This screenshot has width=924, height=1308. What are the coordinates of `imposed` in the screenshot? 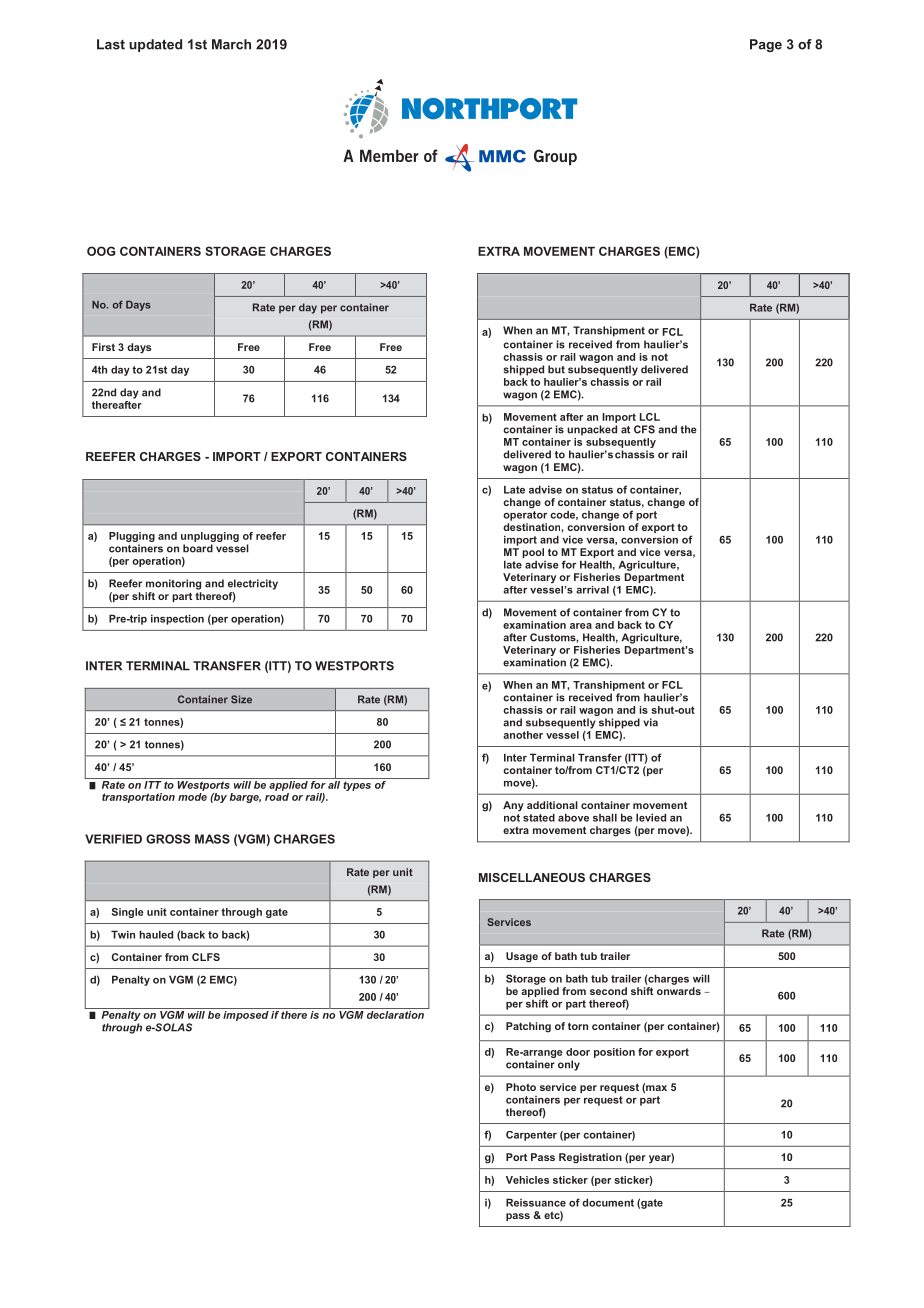 It's located at (246, 1016).
